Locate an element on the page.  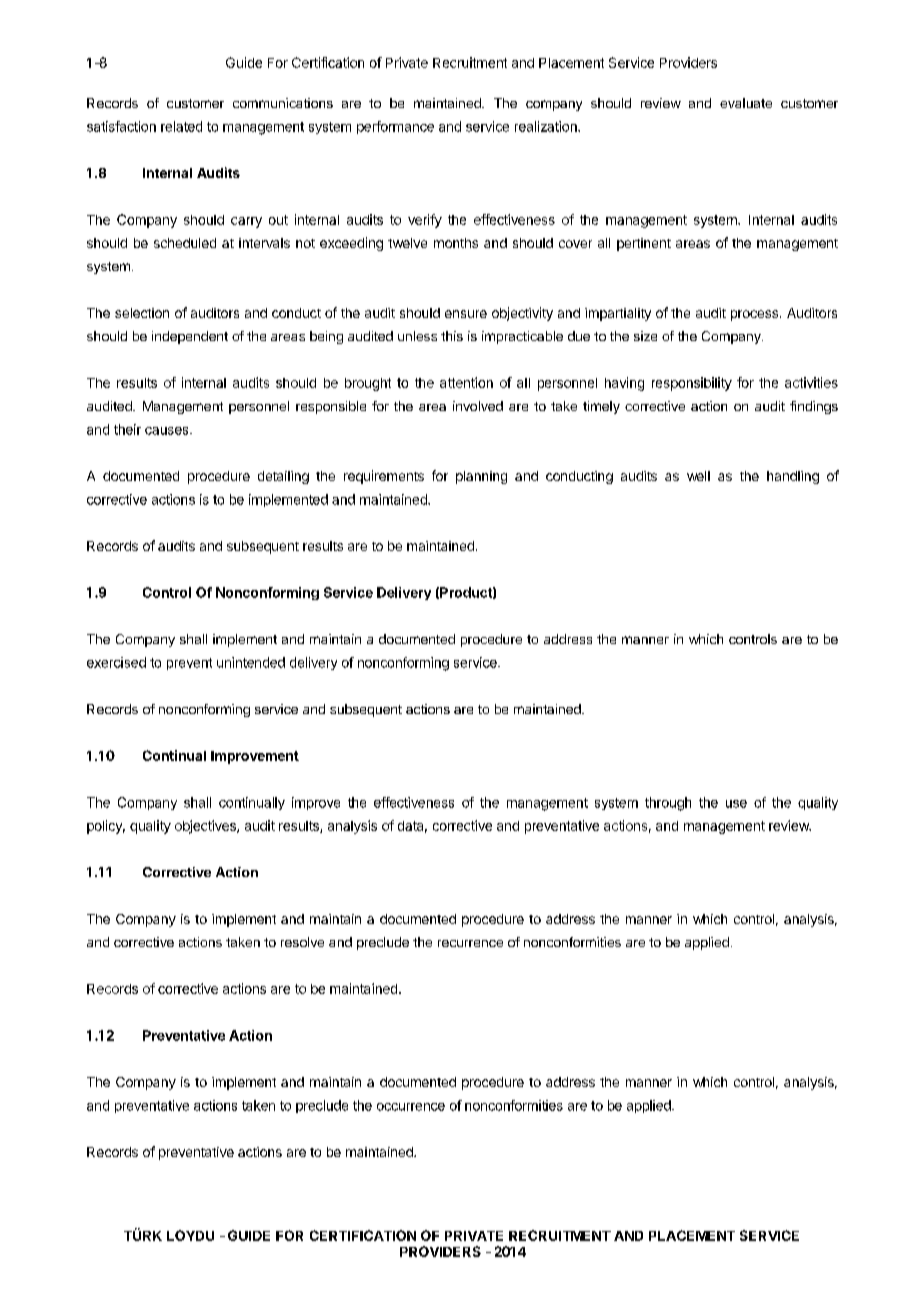
recurrence is located at coordinates (470, 943).
